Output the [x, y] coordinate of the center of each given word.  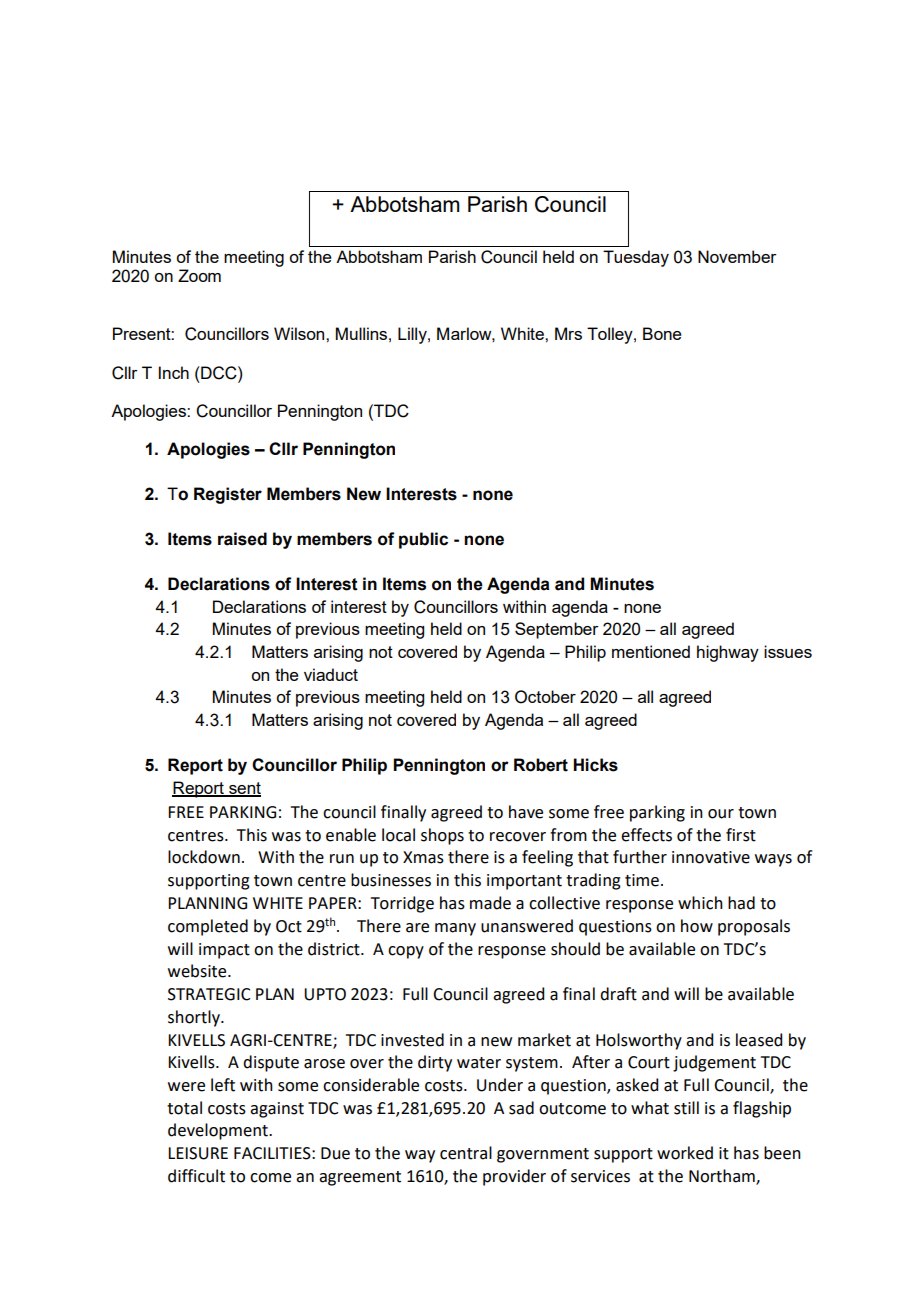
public [423, 540]
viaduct [331, 674]
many [455, 929]
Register [228, 495]
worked [685, 1153]
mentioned [651, 651]
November [737, 256]
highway [728, 653]
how [697, 926]
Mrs [568, 333]
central [466, 1153]
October [545, 697]
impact [224, 951]
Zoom [199, 275]
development [219, 1131]
